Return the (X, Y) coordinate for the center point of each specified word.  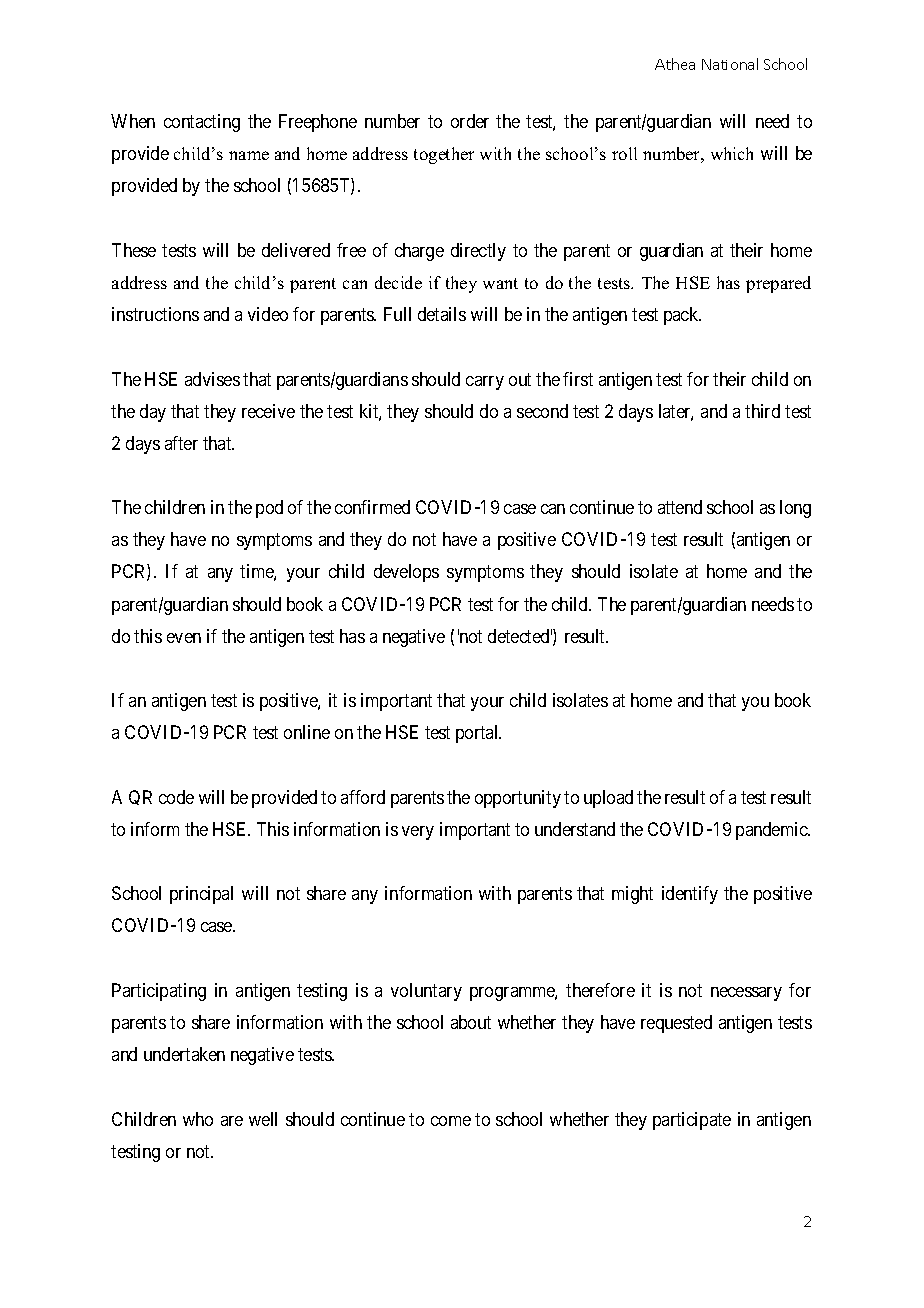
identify (690, 895)
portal (478, 734)
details (442, 314)
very (418, 833)
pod (269, 509)
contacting (202, 123)
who (198, 1119)
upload (608, 799)
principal (201, 895)
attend (680, 507)
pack (682, 316)
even (184, 638)
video (268, 314)
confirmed (372, 507)
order (470, 121)
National (730, 64)
